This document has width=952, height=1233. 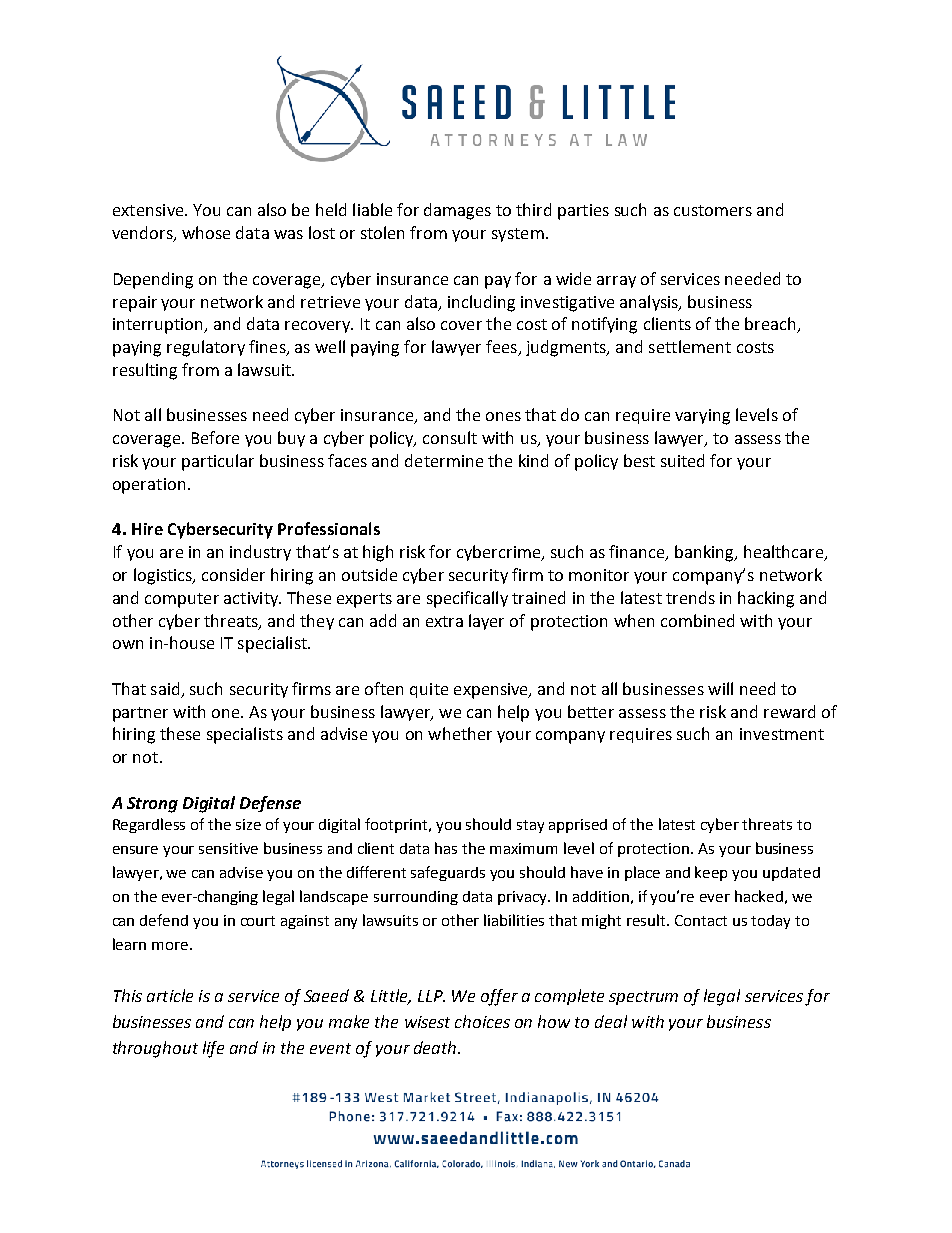 I want to click on particular, so click(x=218, y=462).
